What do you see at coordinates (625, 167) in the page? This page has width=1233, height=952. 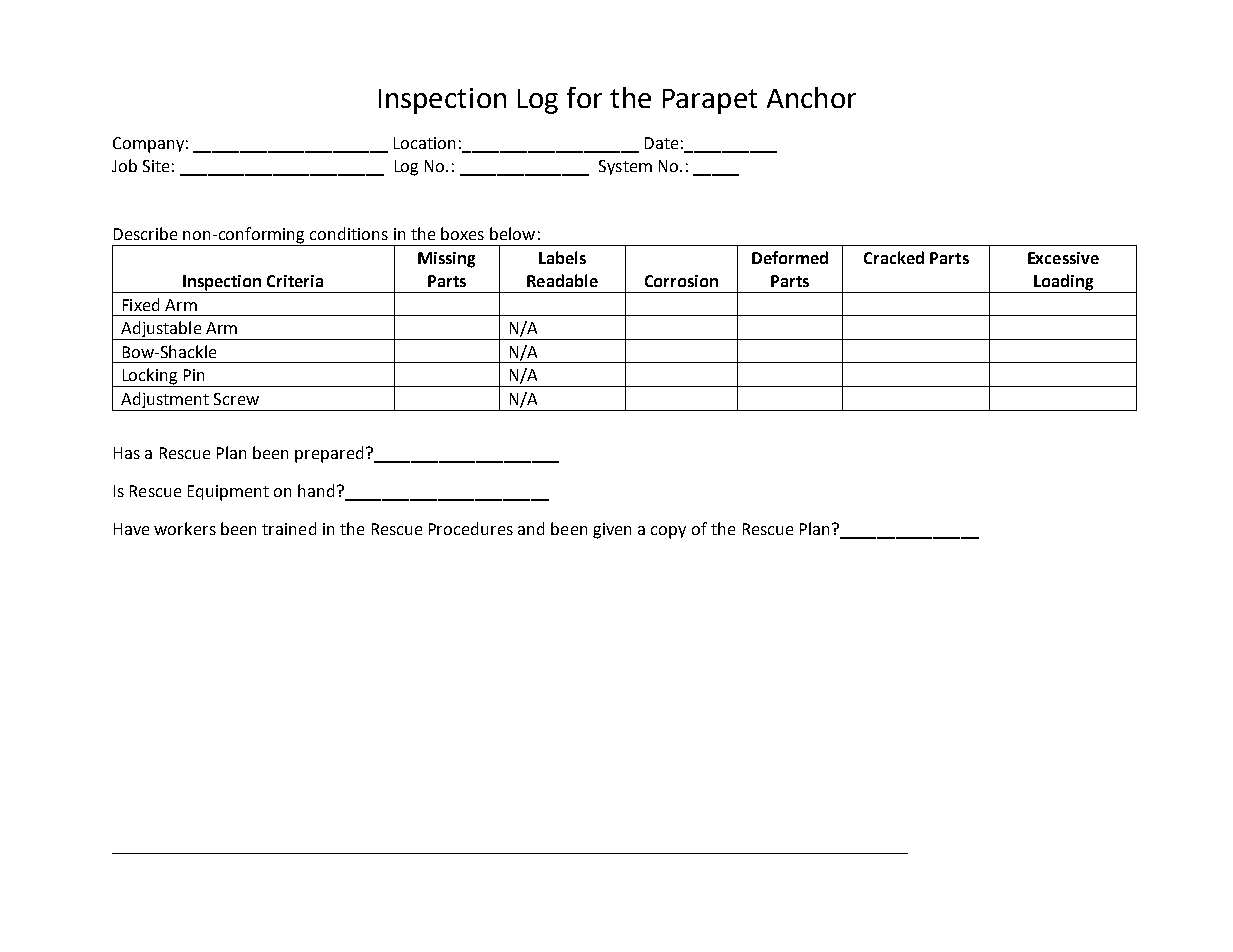 I see `System` at bounding box center [625, 167].
